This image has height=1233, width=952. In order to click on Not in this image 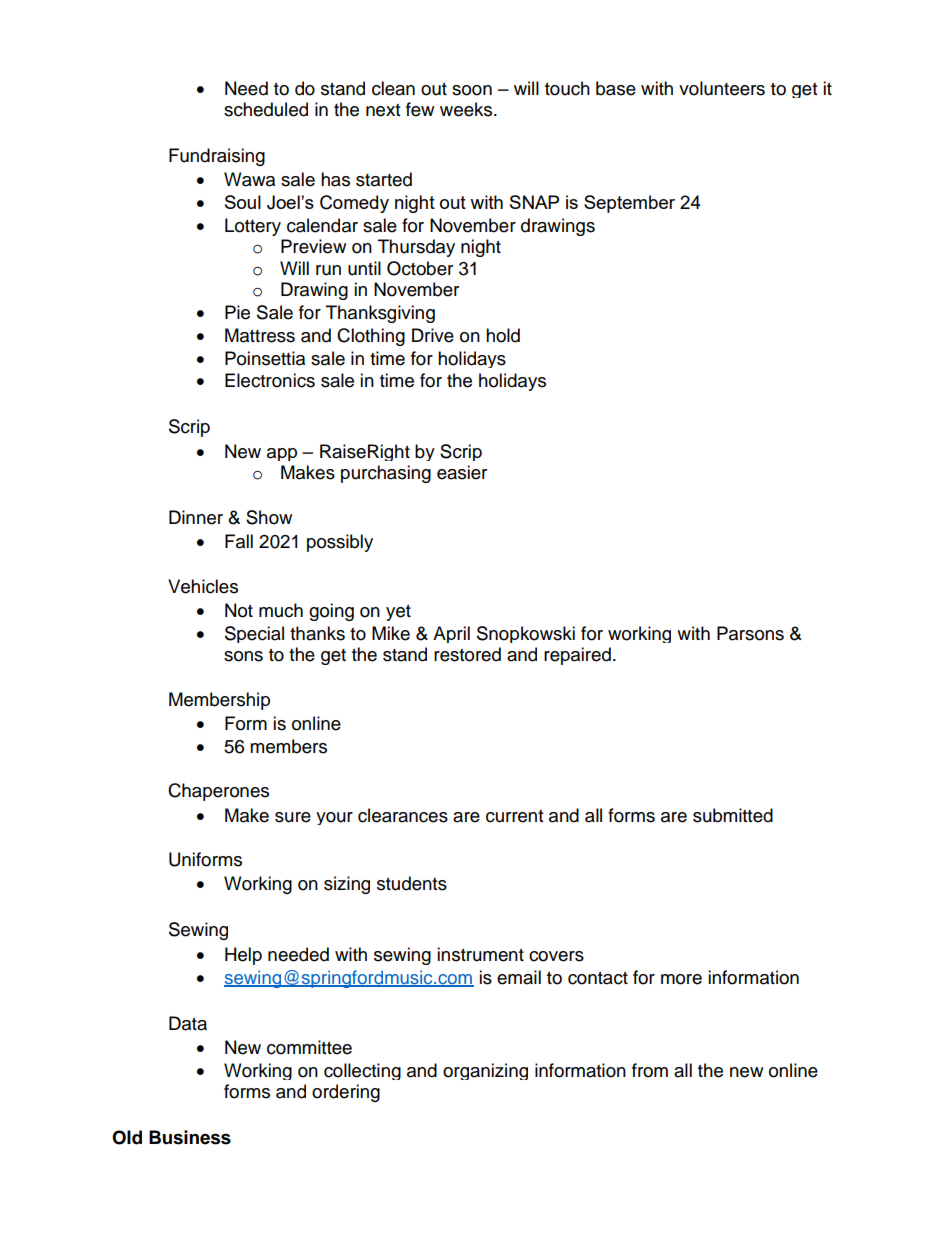, I will do `click(239, 610)`.
